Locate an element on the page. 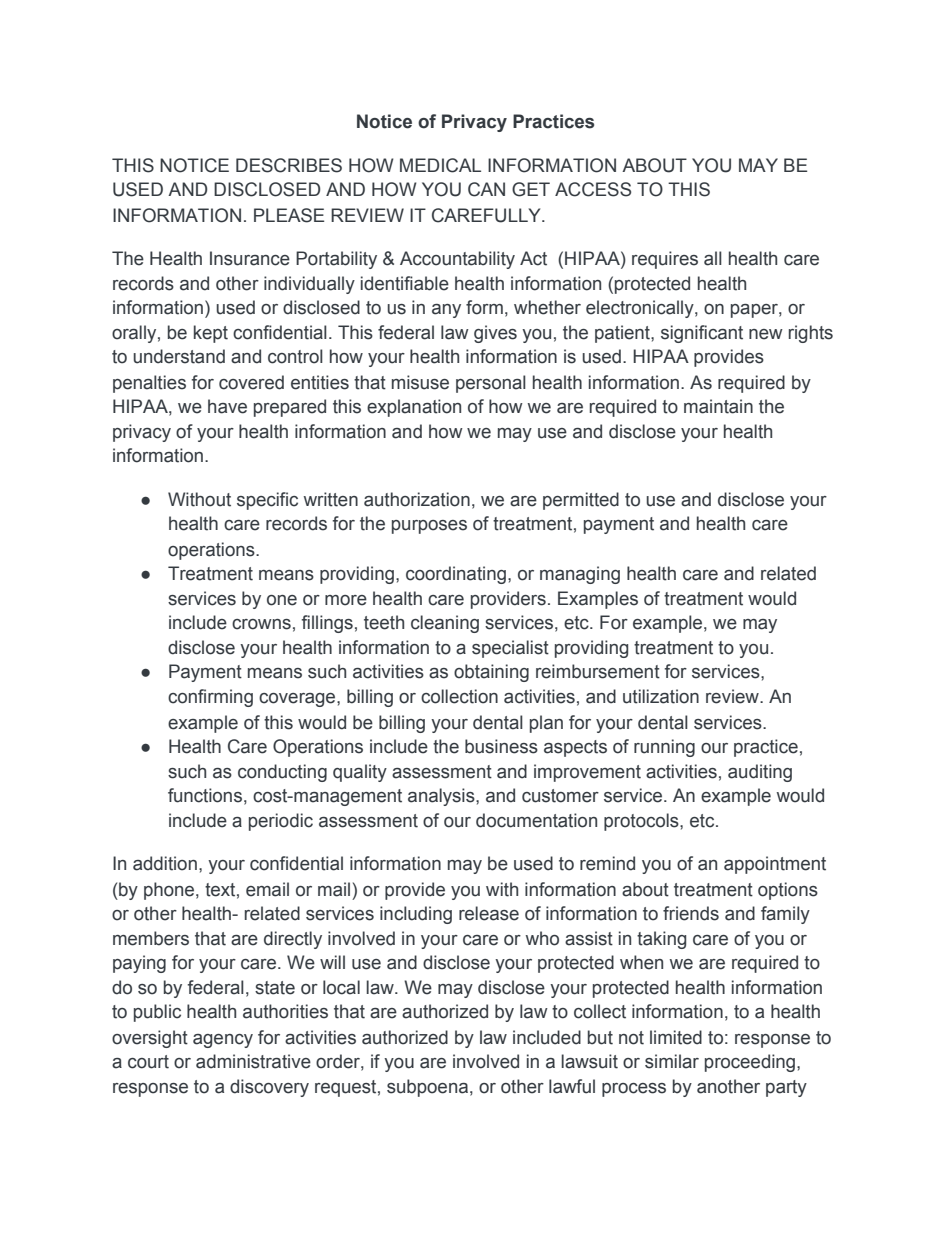 The width and height of the image is (952, 1233). auditing is located at coordinates (760, 773).
